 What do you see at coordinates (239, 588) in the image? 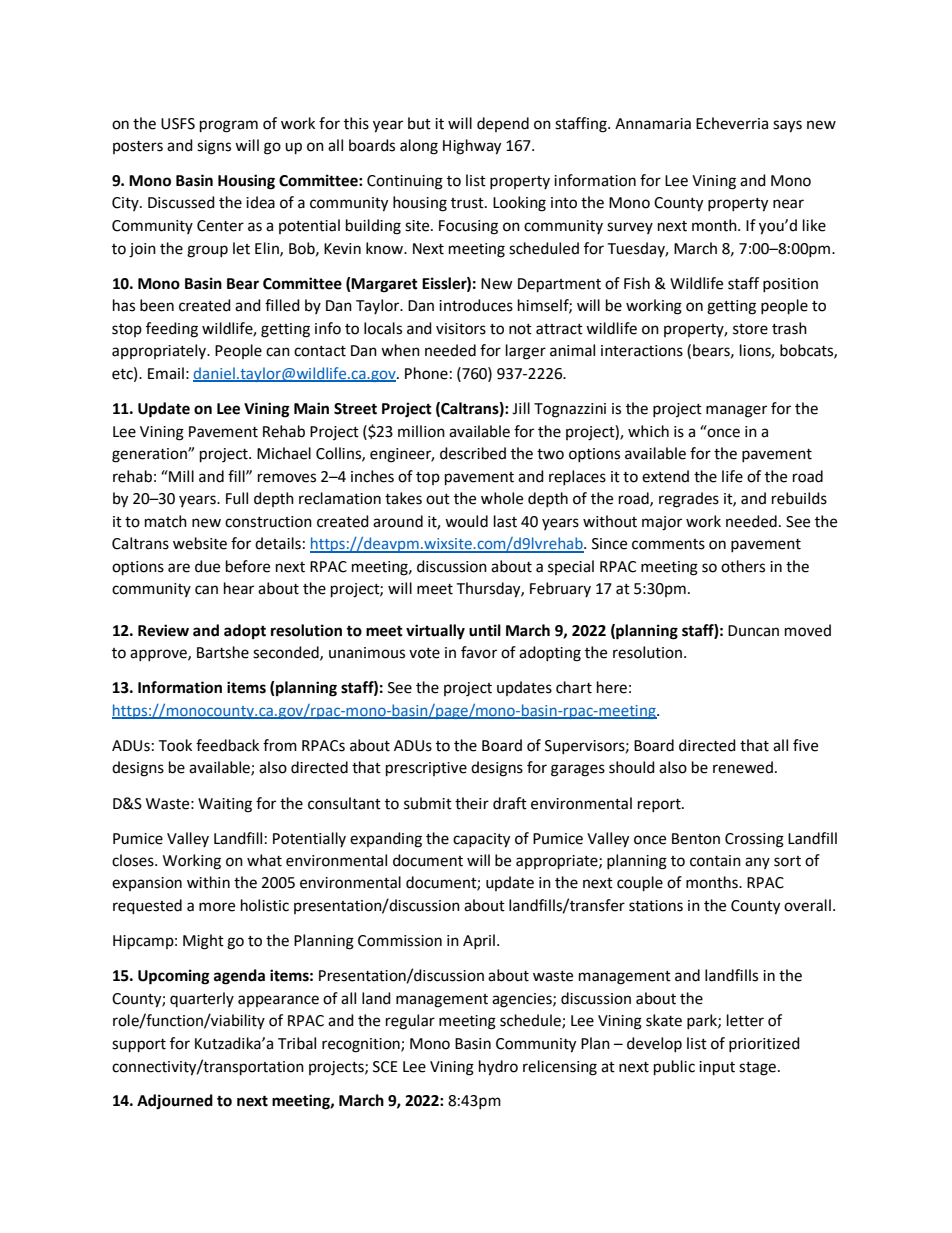
I see `hear` at bounding box center [239, 588].
